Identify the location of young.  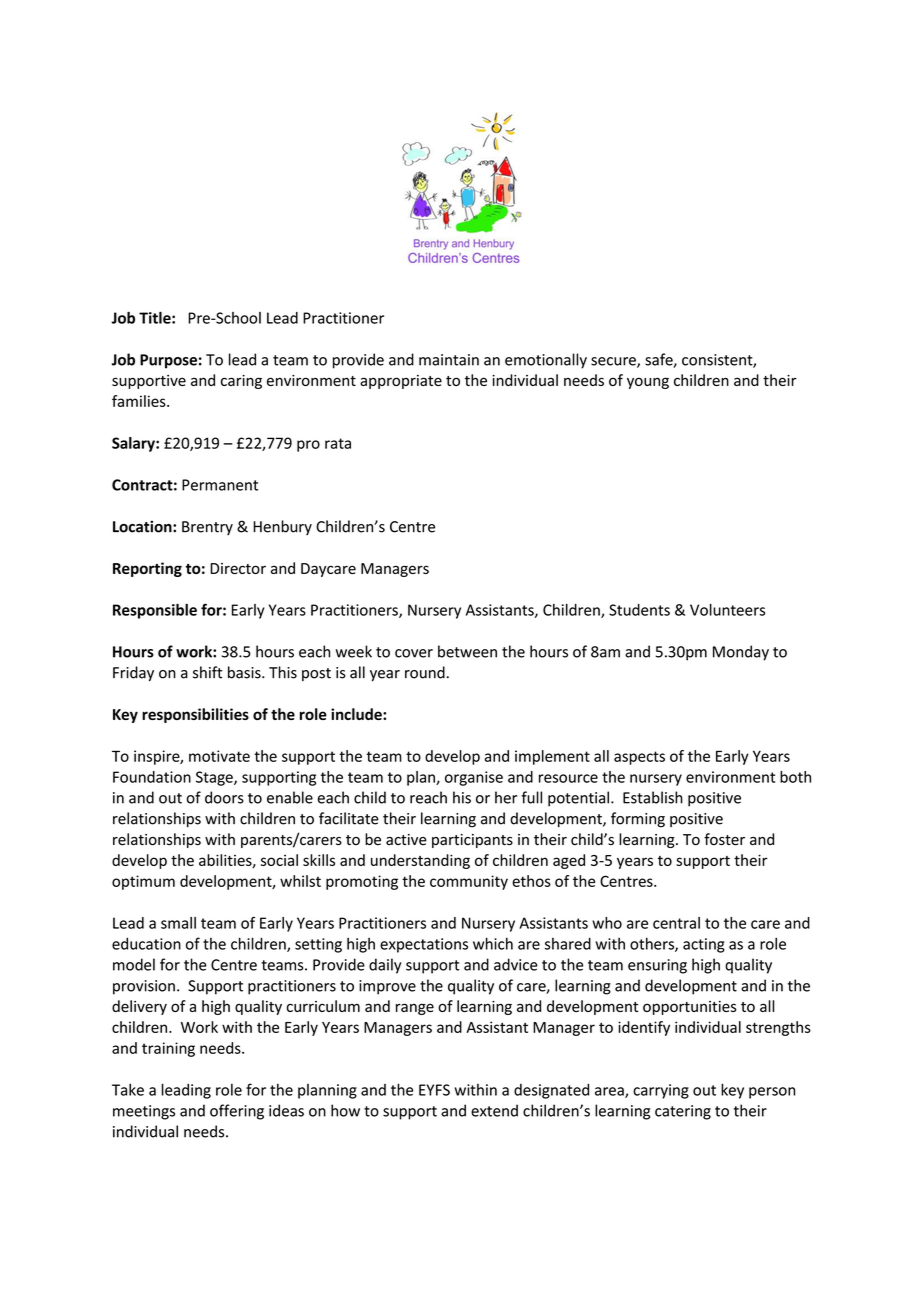
(648, 383).
